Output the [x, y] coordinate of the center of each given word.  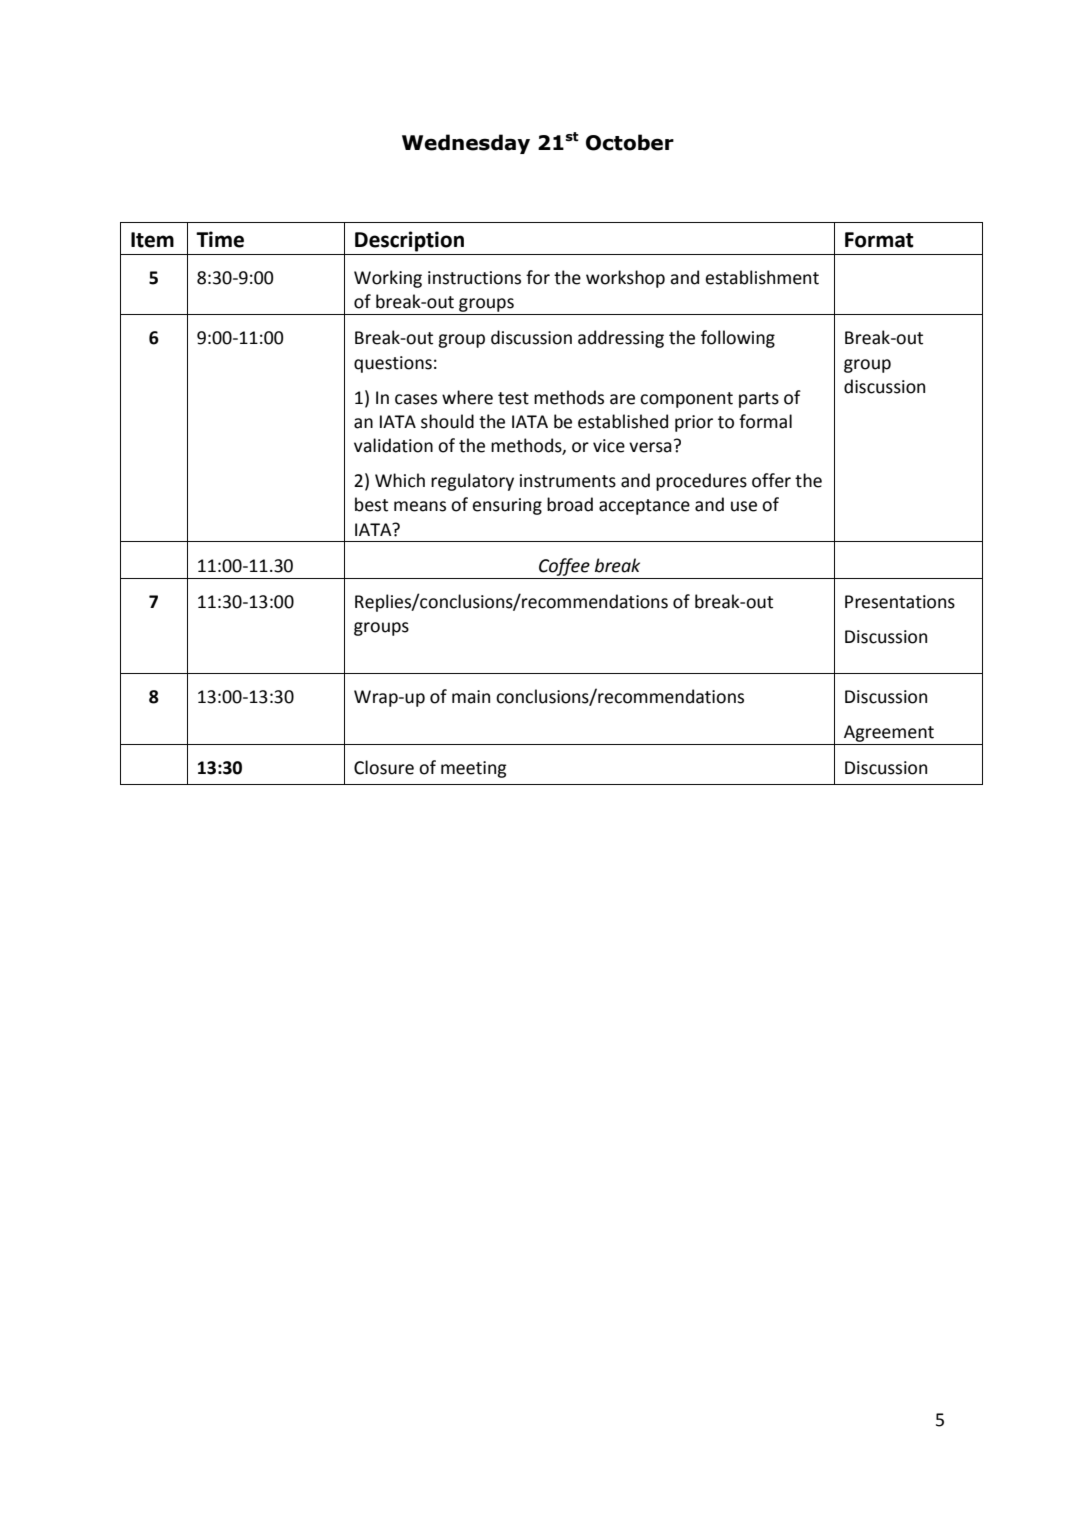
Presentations [900, 602]
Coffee [564, 567]
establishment [762, 277]
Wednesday [466, 144]
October [630, 142]
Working [388, 279]
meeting [474, 769]
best [371, 504]
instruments [568, 481]
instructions [474, 278]
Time [220, 239]
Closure [384, 767]
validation [393, 445]
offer [771, 480]
